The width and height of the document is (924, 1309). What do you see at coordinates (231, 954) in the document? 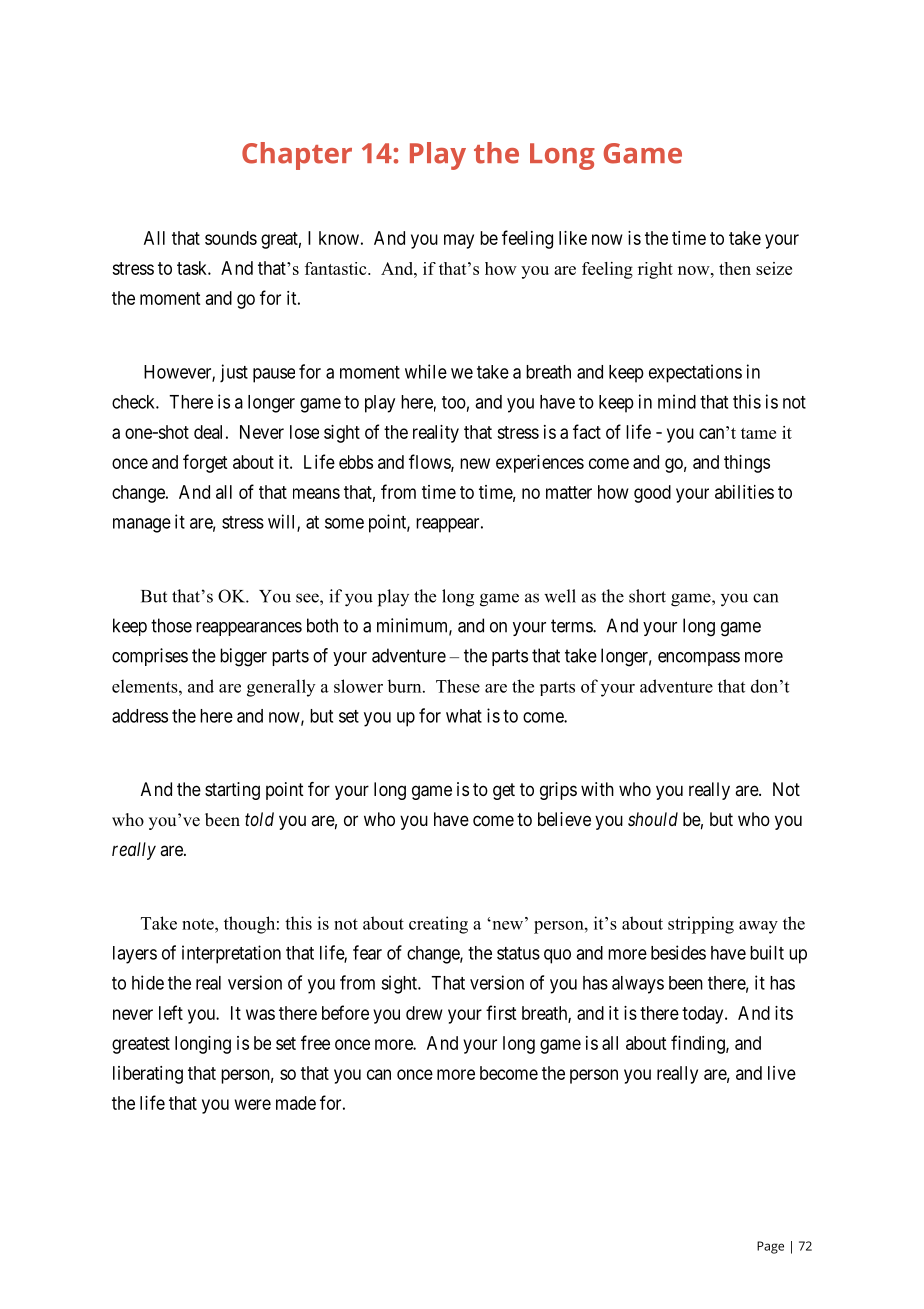
I see `interpretation` at bounding box center [231, 954].
